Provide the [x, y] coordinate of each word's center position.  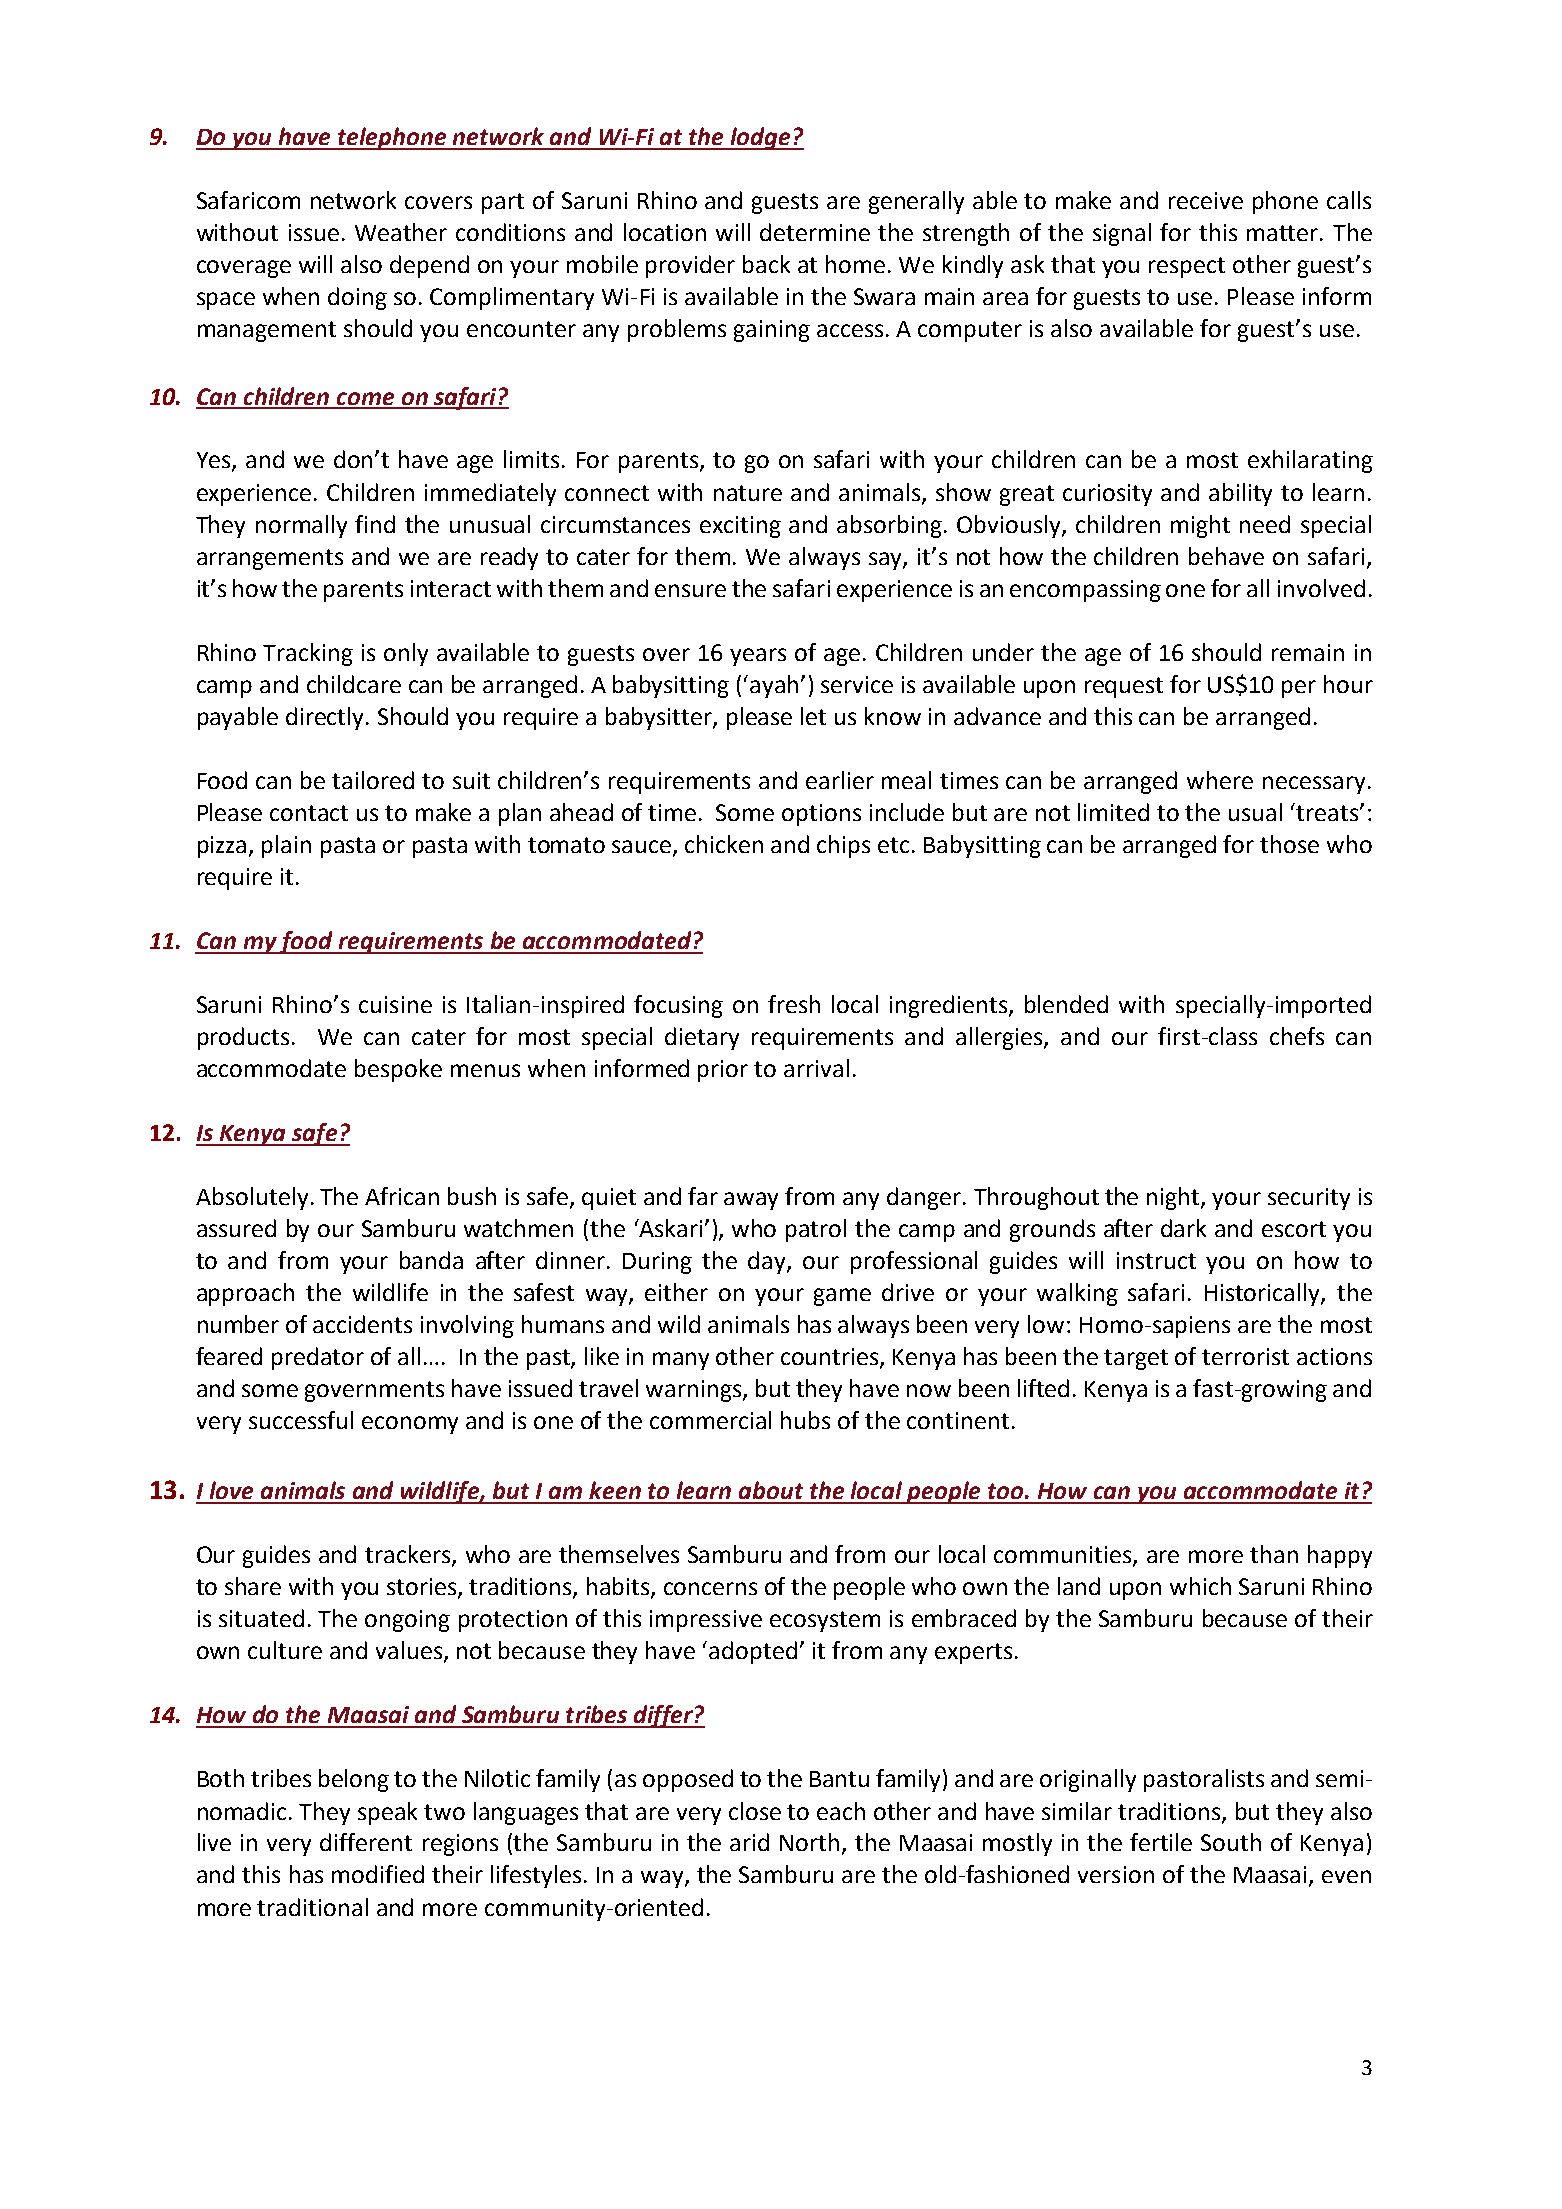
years [758, 657]
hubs [805, 1420]
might [1200, 526]
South [1231, 1842]
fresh [794, 1004]
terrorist [1245, 1356]
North [809, 1842]
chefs [1297, 1036]
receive [1206, 200]
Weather [401, 232]
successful [301, 1420]
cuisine [395, 1004]
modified [378, 1874]
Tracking [308, 654]
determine [815, 232]
